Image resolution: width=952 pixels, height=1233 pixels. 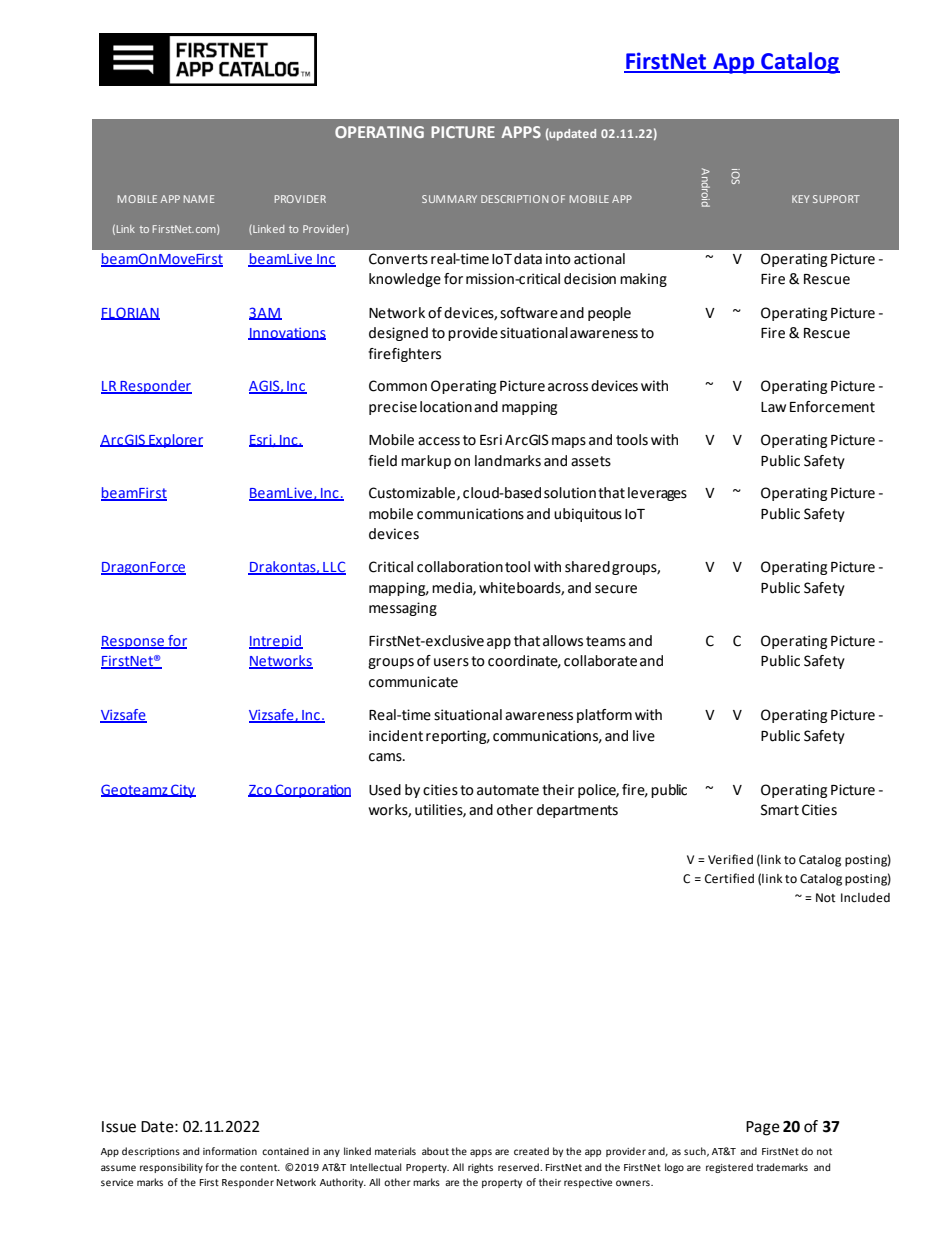 What do you see at coordinates (480, 1168) in the screenshot?
I see `rights` at bounding box center [480, 1168].
